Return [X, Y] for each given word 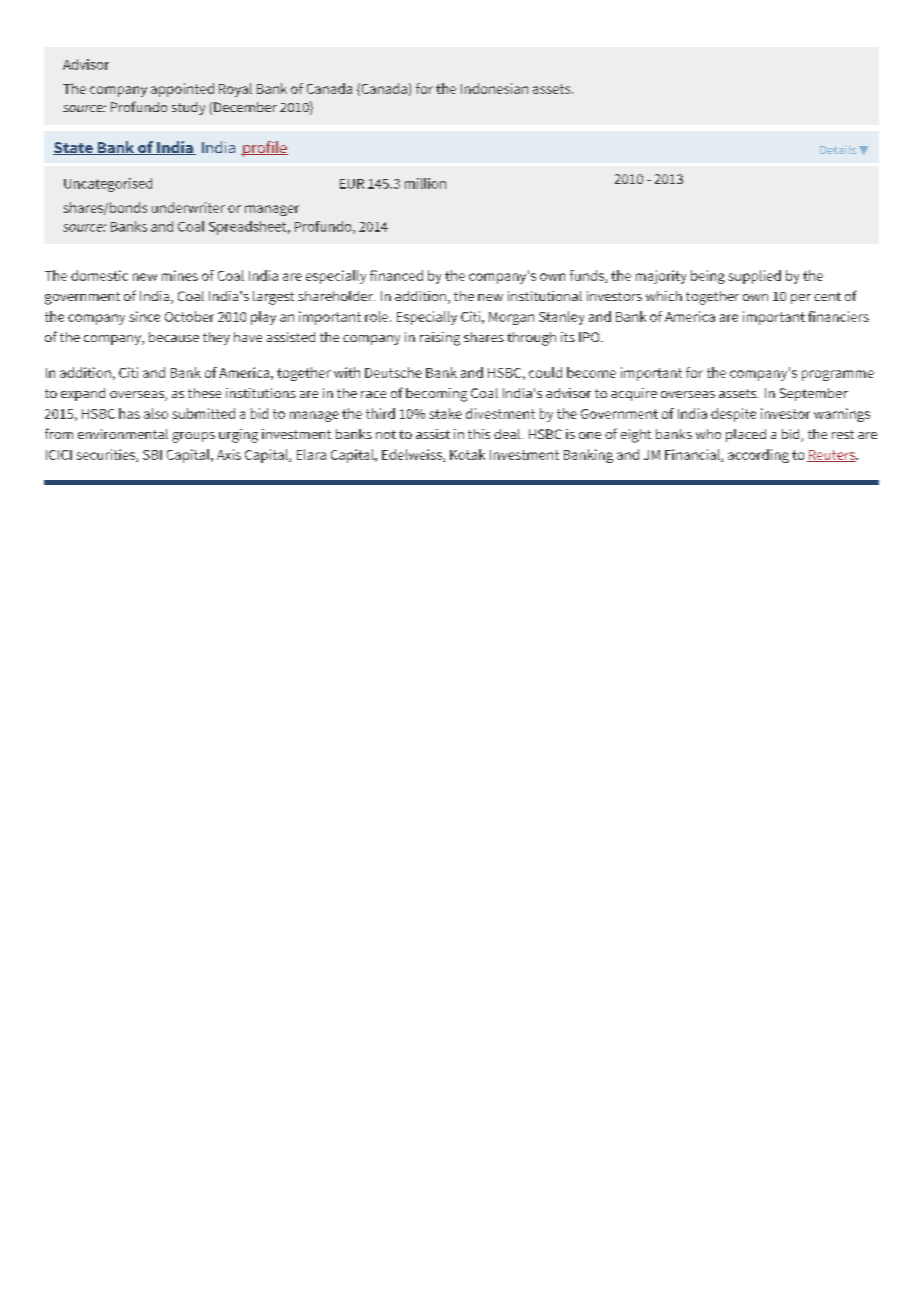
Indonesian [494, 88]
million [425, 183]
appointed [182, 90]
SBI [152, 455]
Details [838, 149]
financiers [838, 316]
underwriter [188, 207]
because [174, 337]
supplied [754, 277]
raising [440, 339]
